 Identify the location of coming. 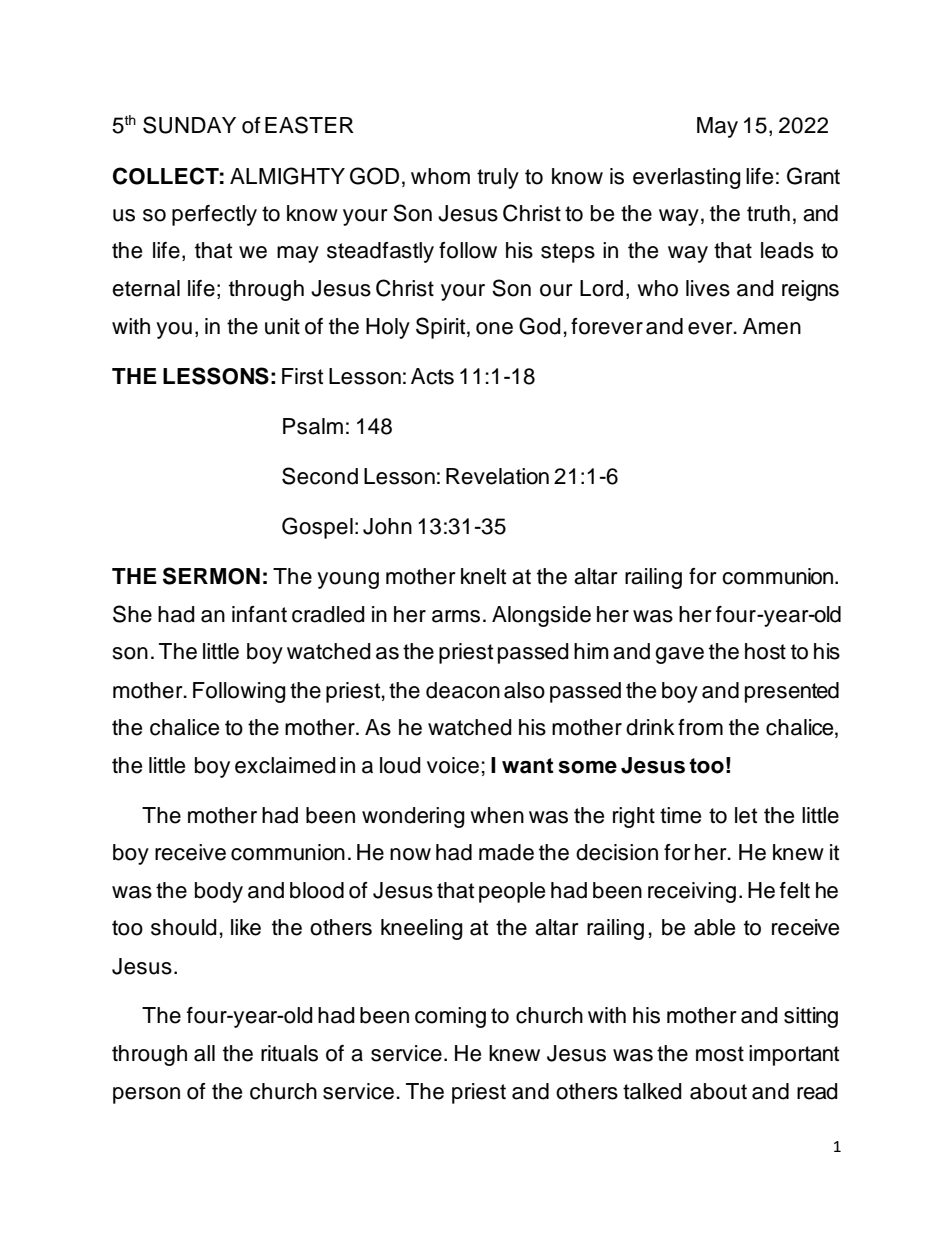
(450, 1017).
